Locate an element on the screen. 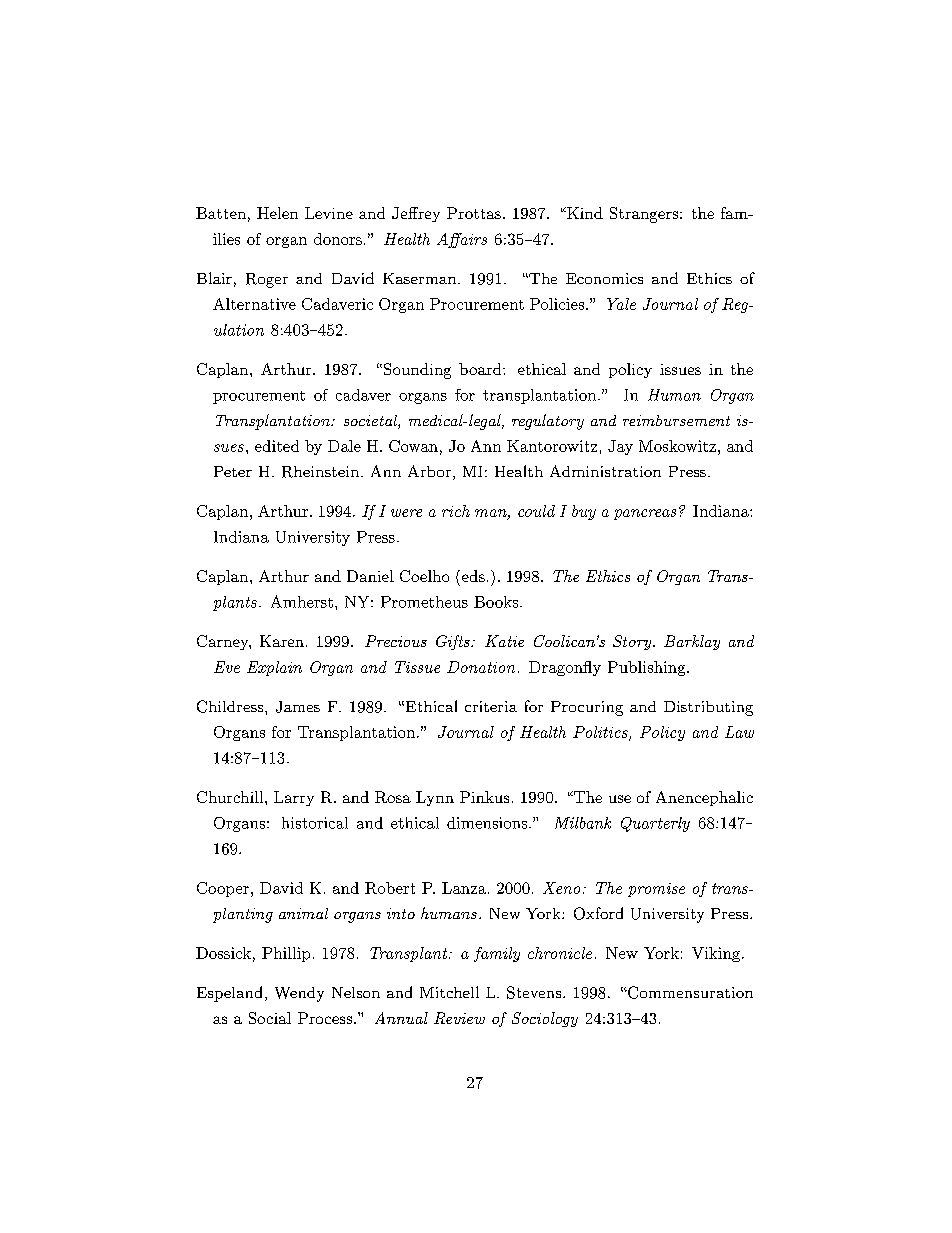 The height and width of the screenshot is (1233, 952). Helen is located at coordinates (277, 213).
